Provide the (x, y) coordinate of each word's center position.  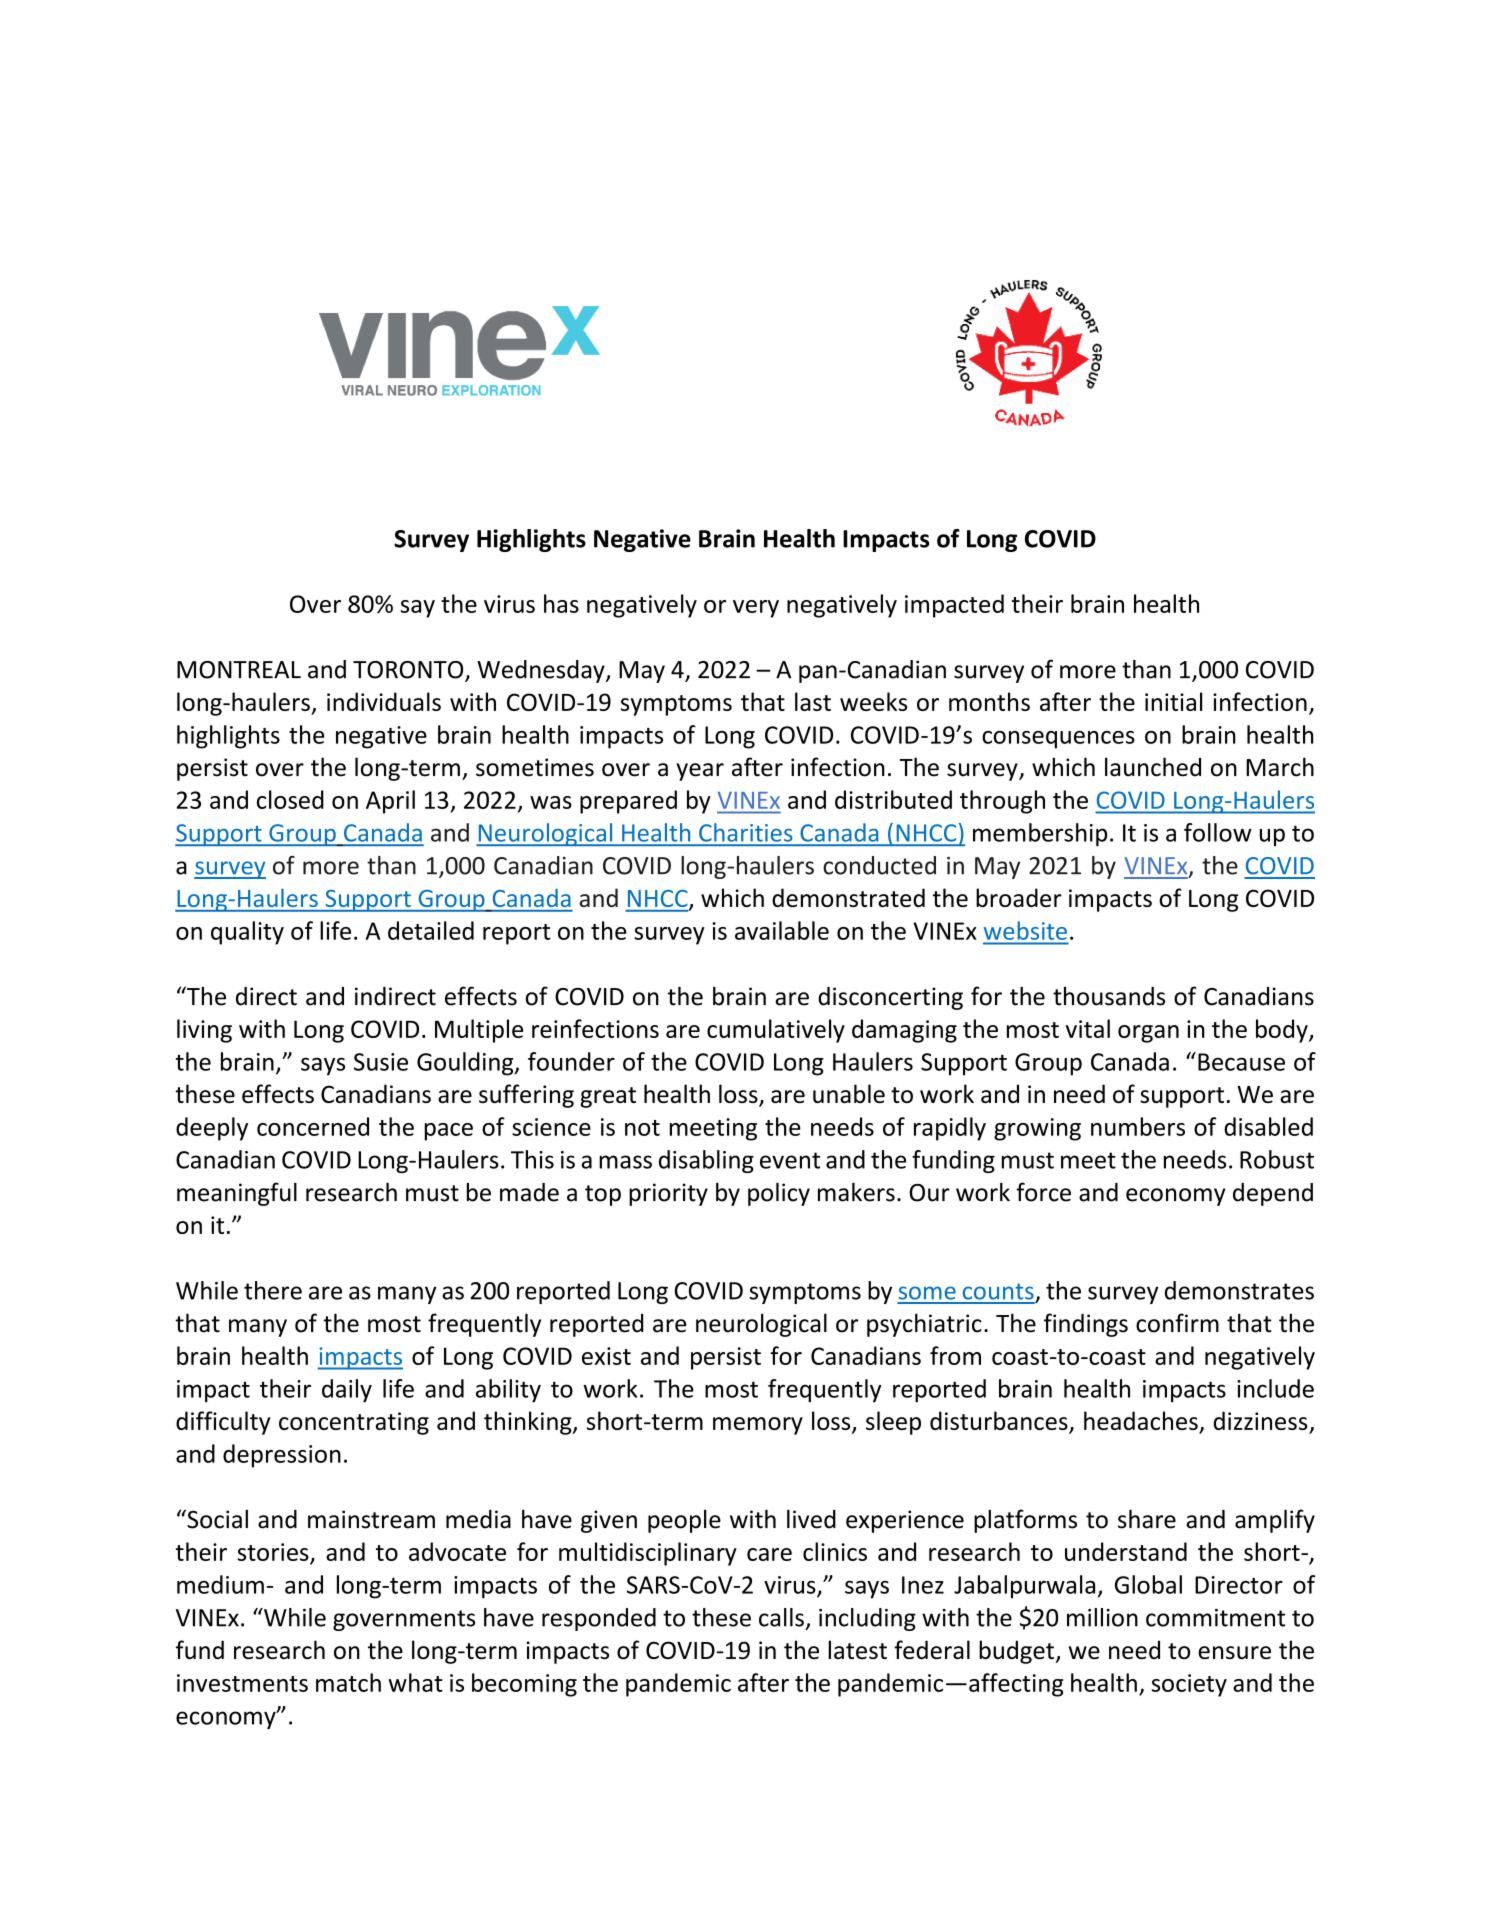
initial (1173, 701)
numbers (1138, 1126)
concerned (313, 1126)
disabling (706, 1161)
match (348, 1682)
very (756, 609)
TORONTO (409, 671)
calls (781, 1617)
